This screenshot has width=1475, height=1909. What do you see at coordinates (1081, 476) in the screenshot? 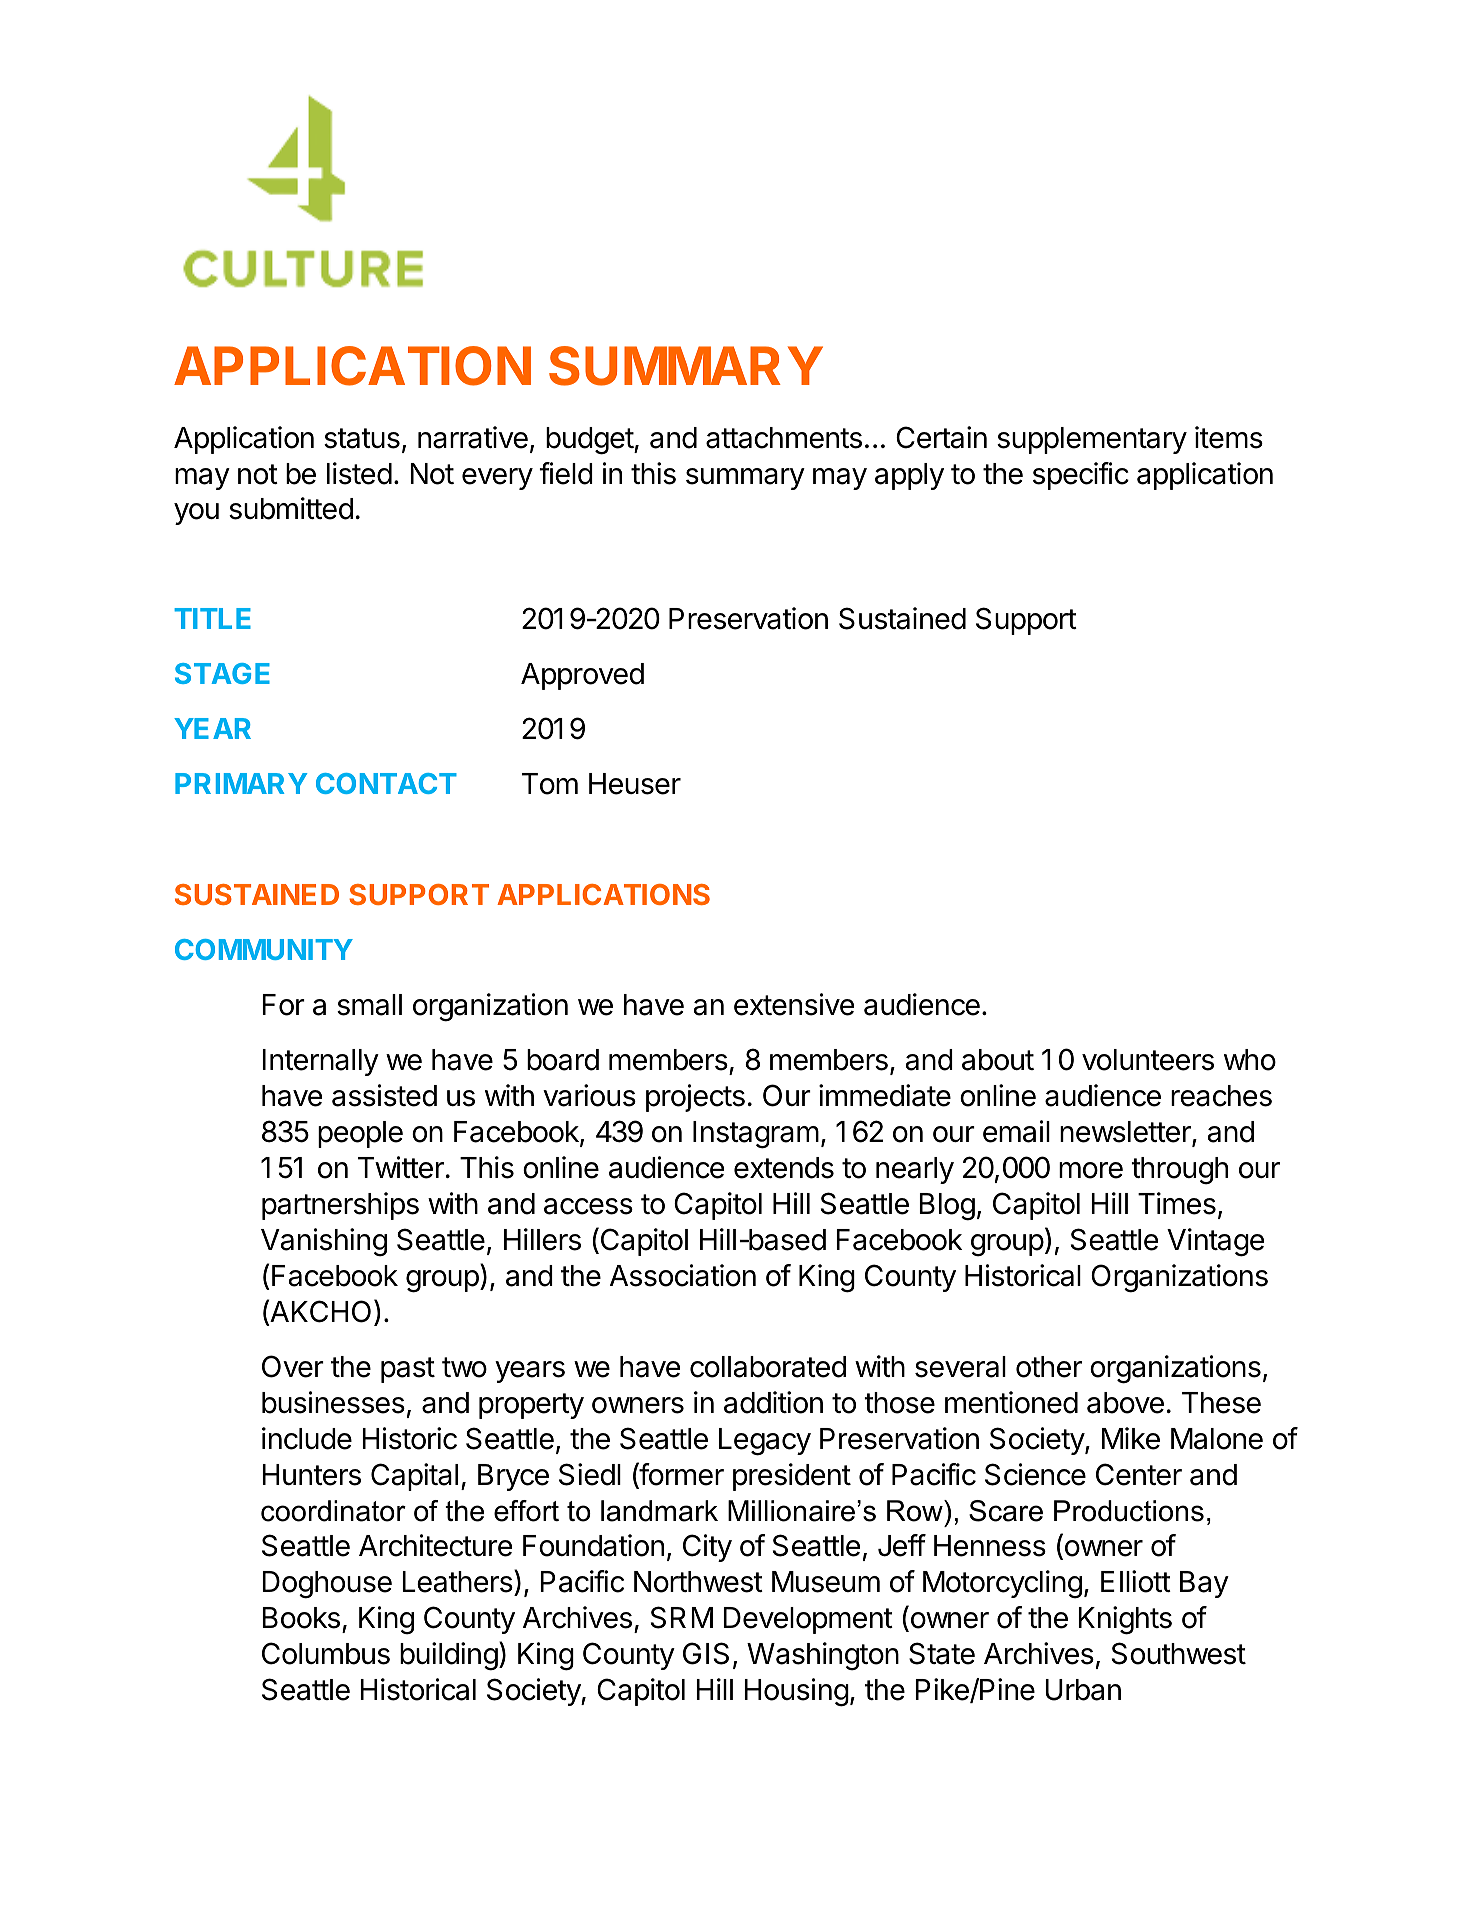
I see `specific` at bounding box center [1081, 476].
